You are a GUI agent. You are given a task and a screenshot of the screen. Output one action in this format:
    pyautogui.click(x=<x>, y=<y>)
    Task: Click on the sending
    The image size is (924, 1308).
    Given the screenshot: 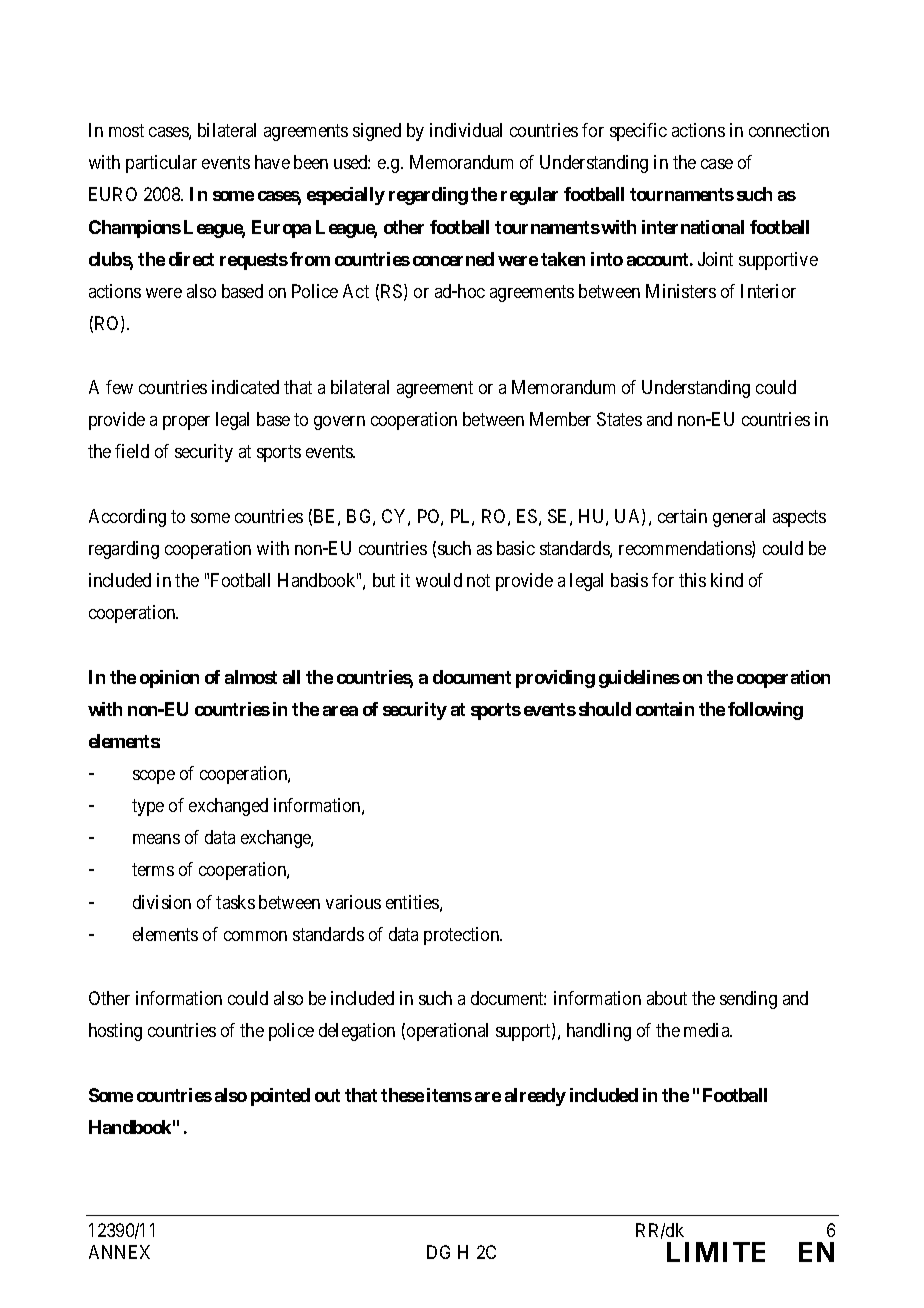 What is the action you would take?
    pyautogui.click(x=748, y=1000)
